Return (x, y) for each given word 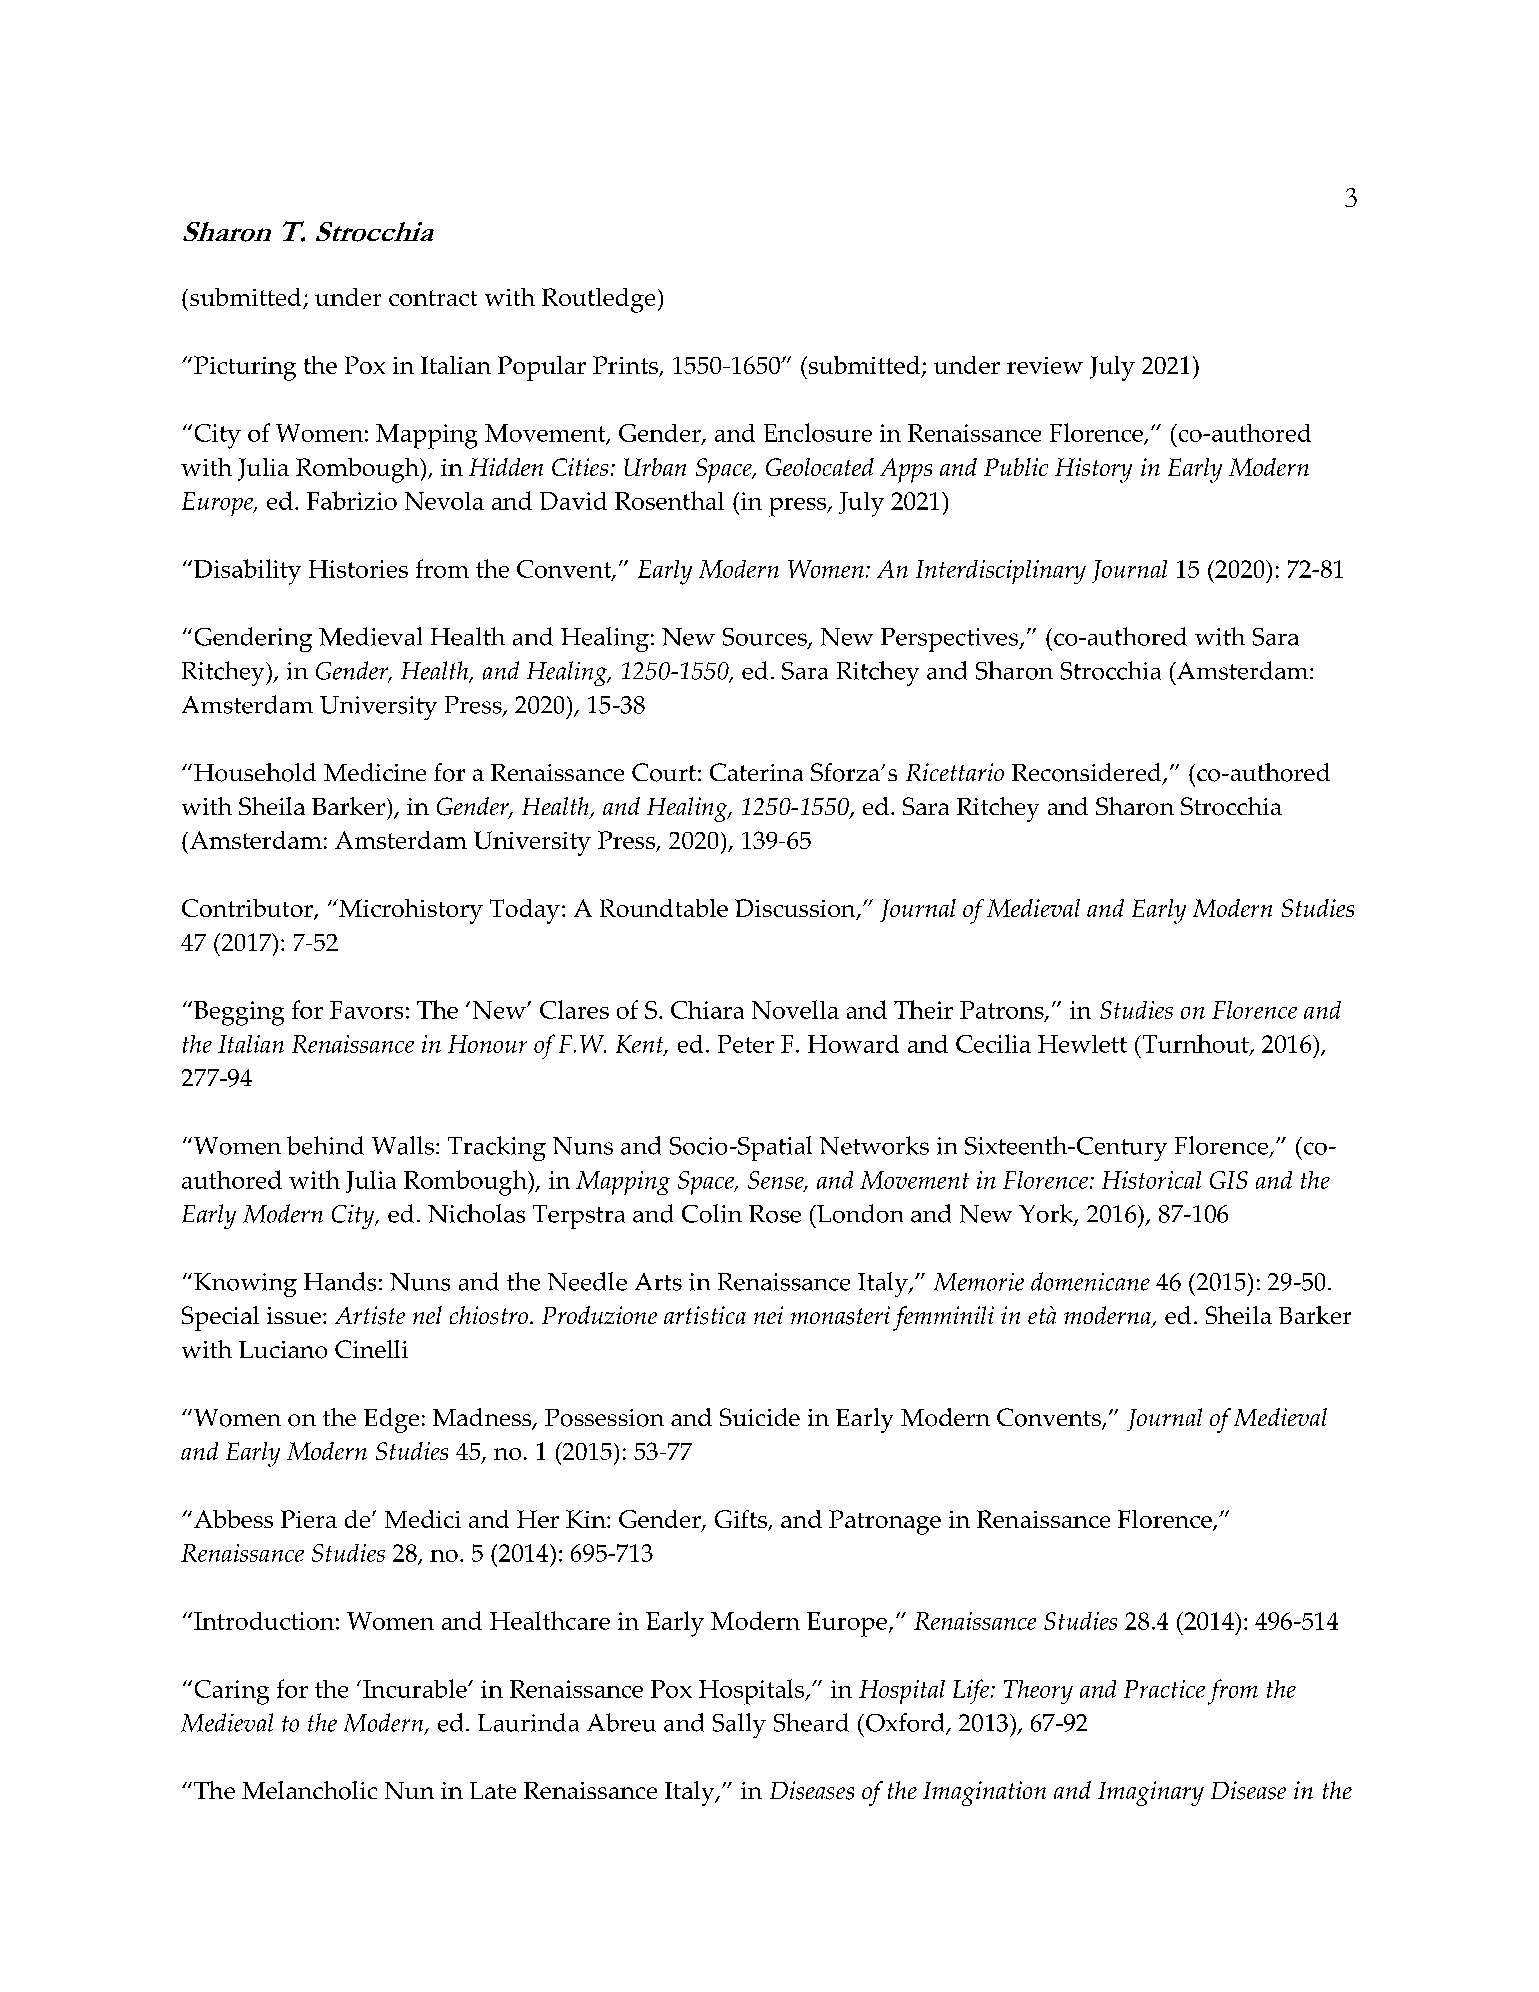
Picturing (245, 368)
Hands (340, 1281)
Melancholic (309, 1790)
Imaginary (1151, 1793)
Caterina (756, 772)
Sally (739, 1725)
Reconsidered (1088, 773)
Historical (1151, 1180)
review (1045, 365)
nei (768, 1315)
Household (255, 772)
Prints (627, 366)
